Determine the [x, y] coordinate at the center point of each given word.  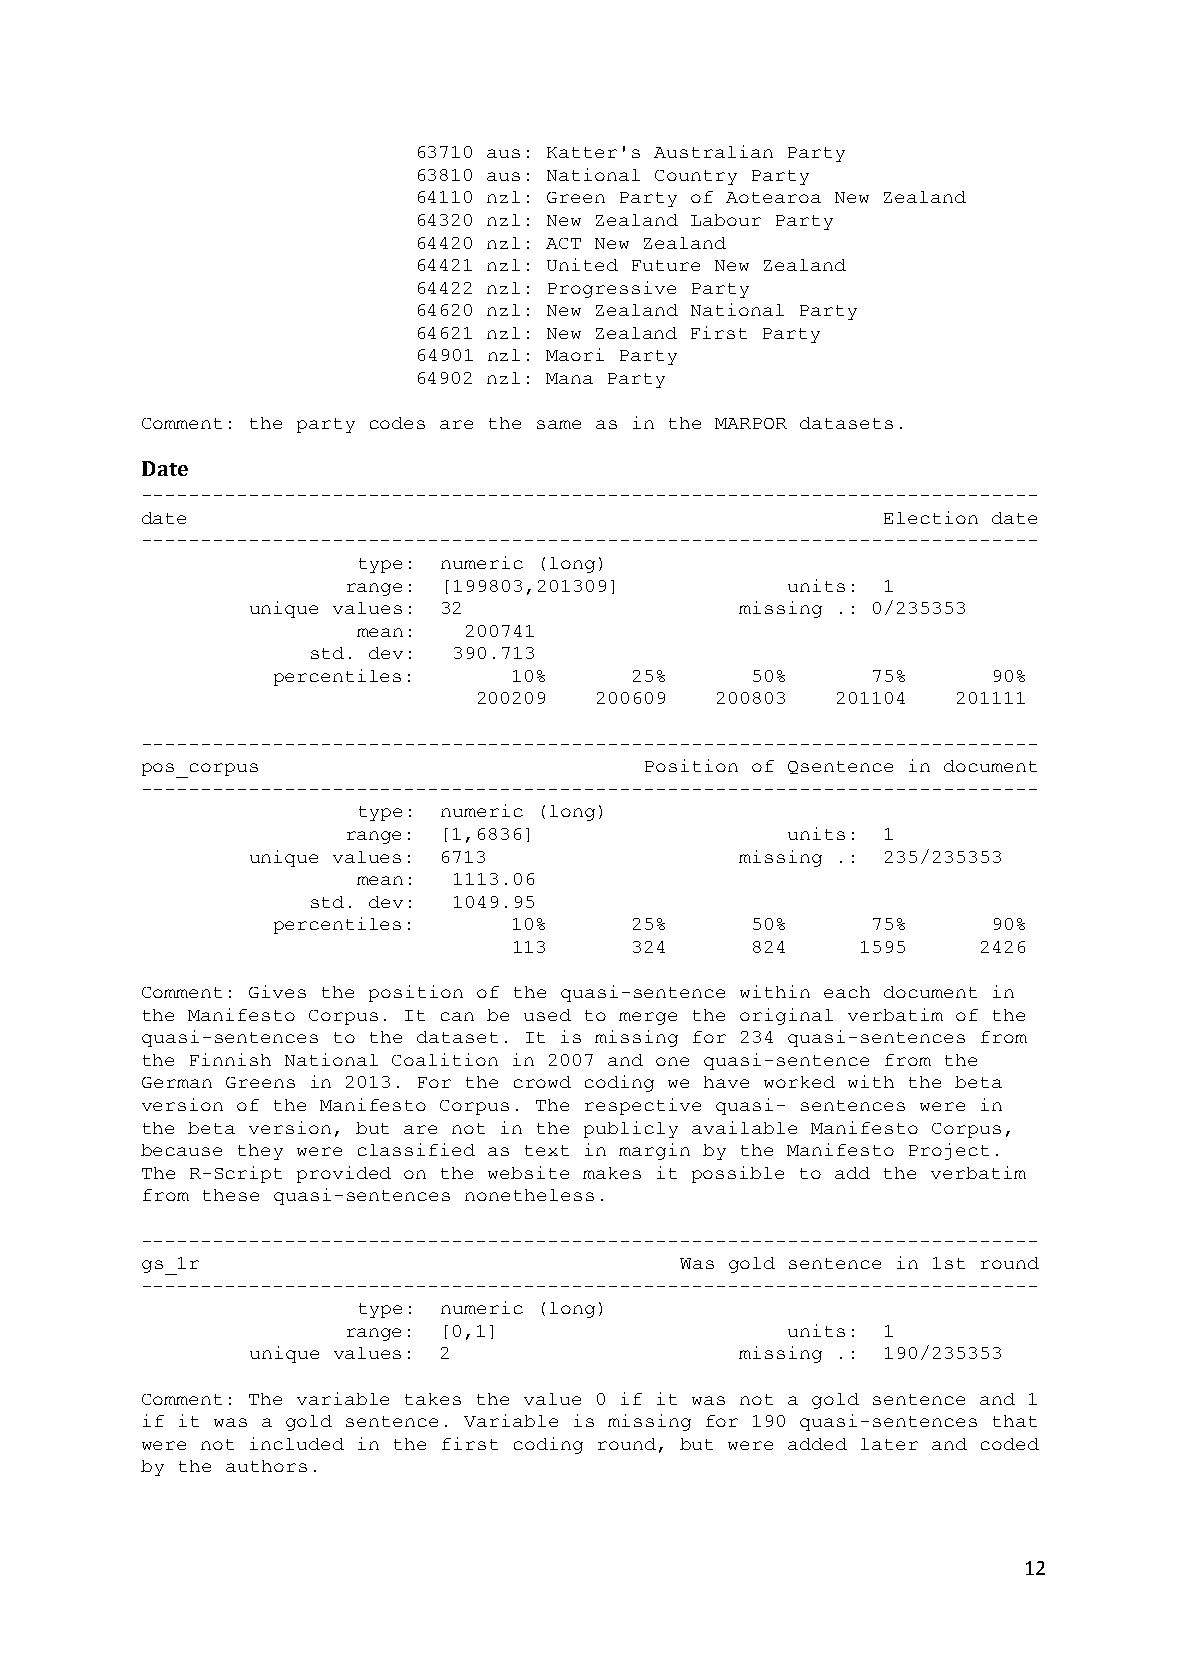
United [582, 264]
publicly [631, 1129]
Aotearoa [773, 197]
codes [397, 423]
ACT [563, 243]
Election [931, 517]
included [297, 1443]
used [547, 1015]
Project [949, 1151]
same [559, 424]
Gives [277, 991]
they [260, 1152]
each [847, 992]
